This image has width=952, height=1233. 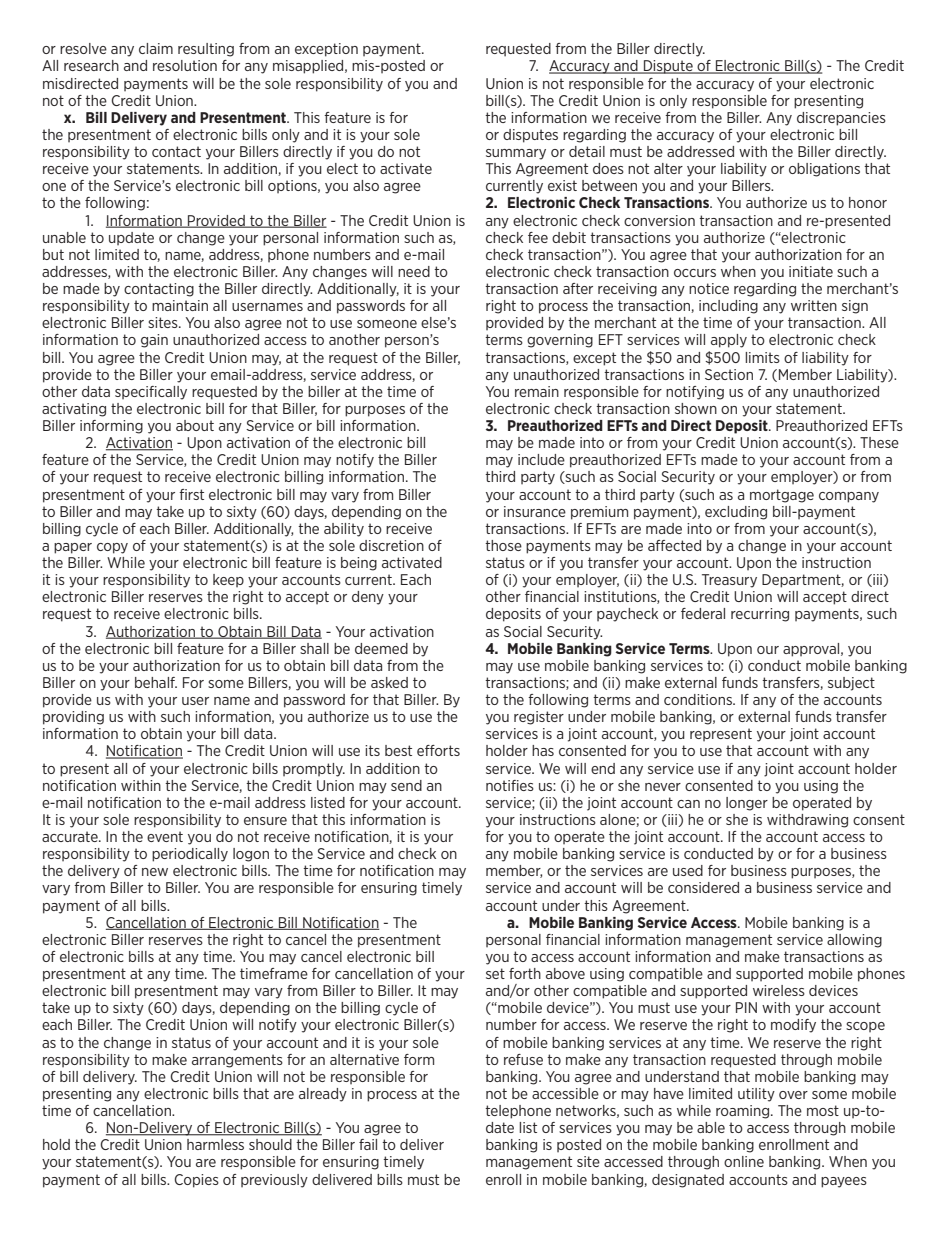 What do you see at coordinates (215, 1144) in the image?
I see `harmless` at bounding box center [215, 1144].
